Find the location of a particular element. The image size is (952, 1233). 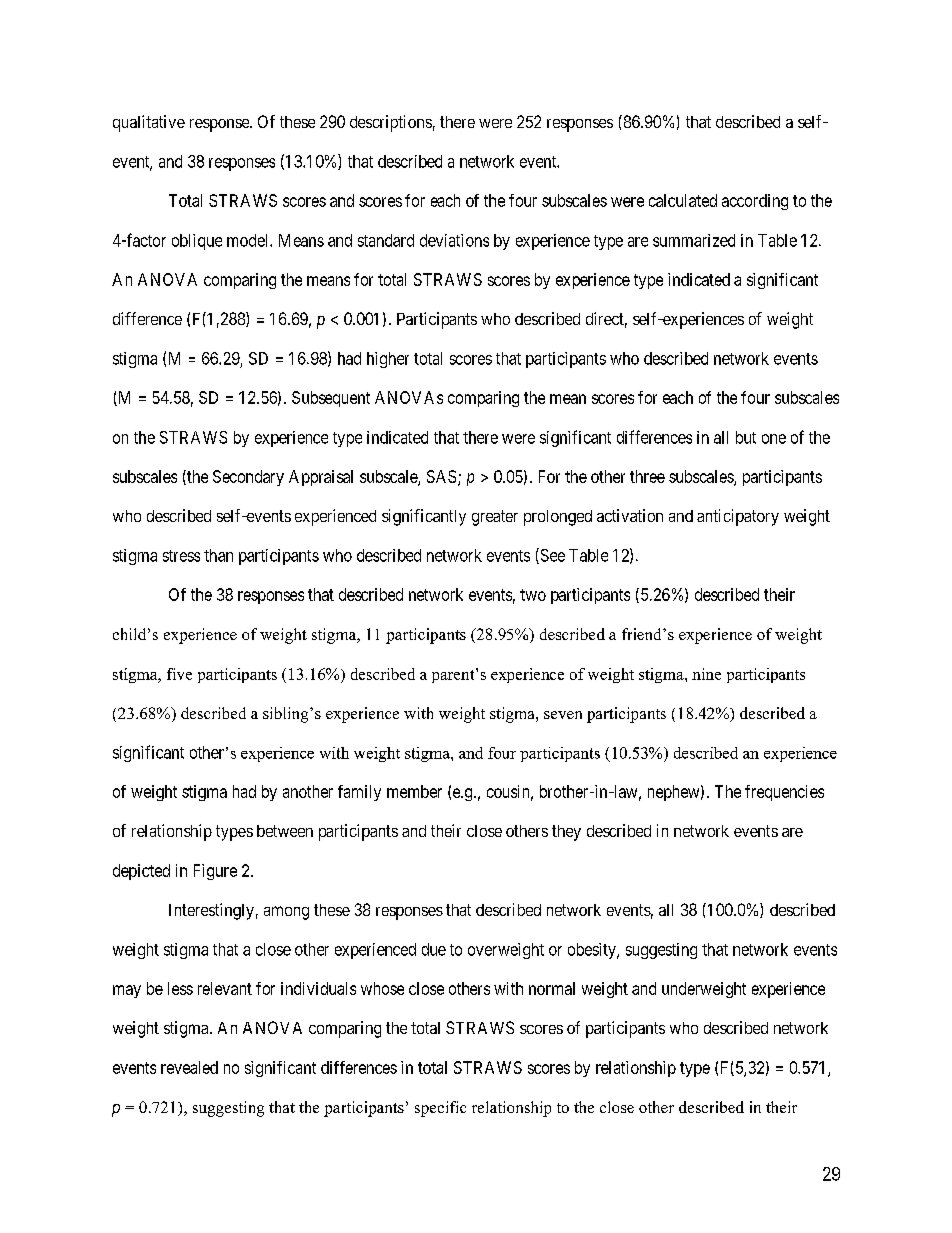

qualitative is located at coordinates (149, 123).
